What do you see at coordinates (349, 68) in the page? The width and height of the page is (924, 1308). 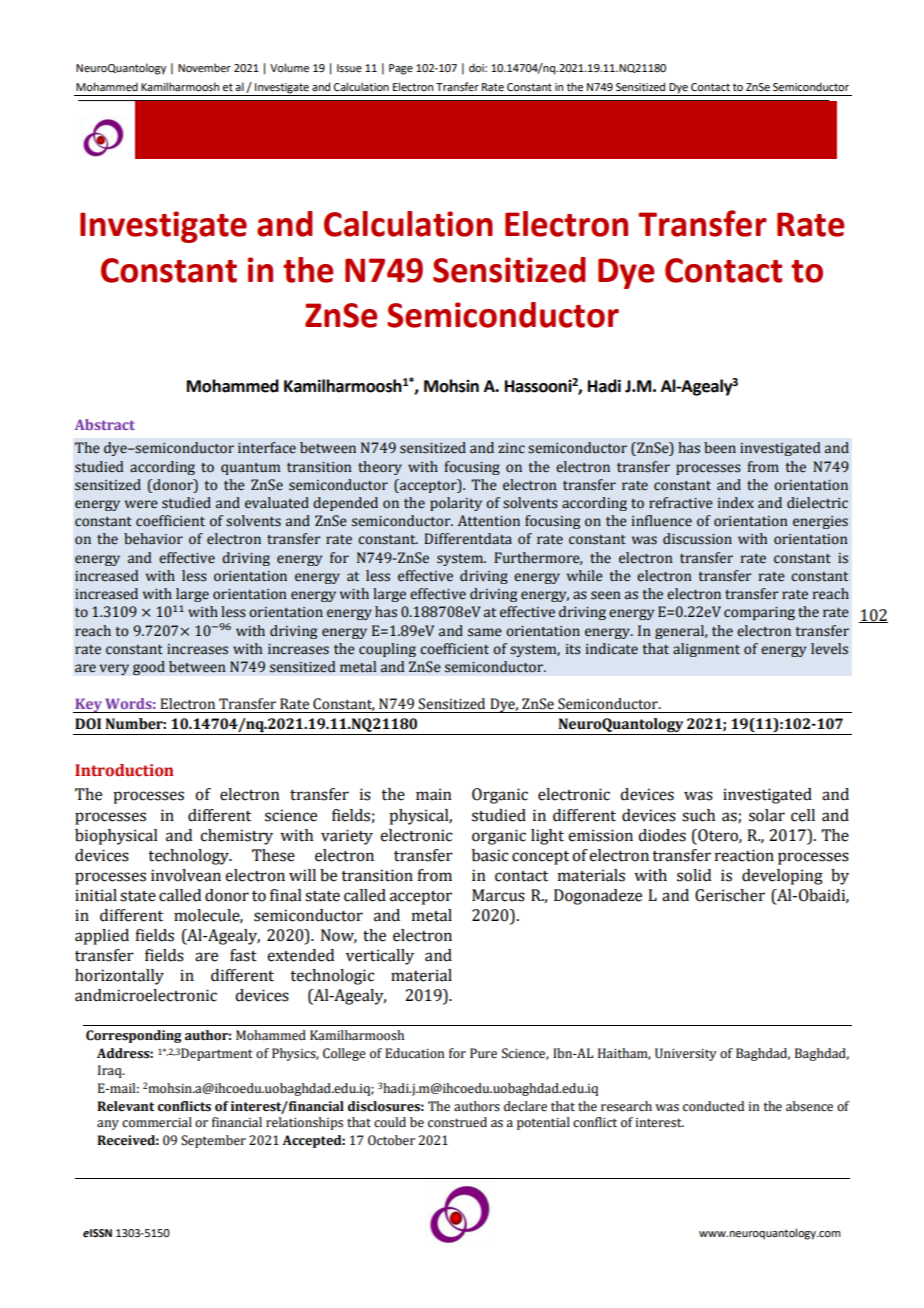 I see `Issue` at bounding box center [349, 68].
